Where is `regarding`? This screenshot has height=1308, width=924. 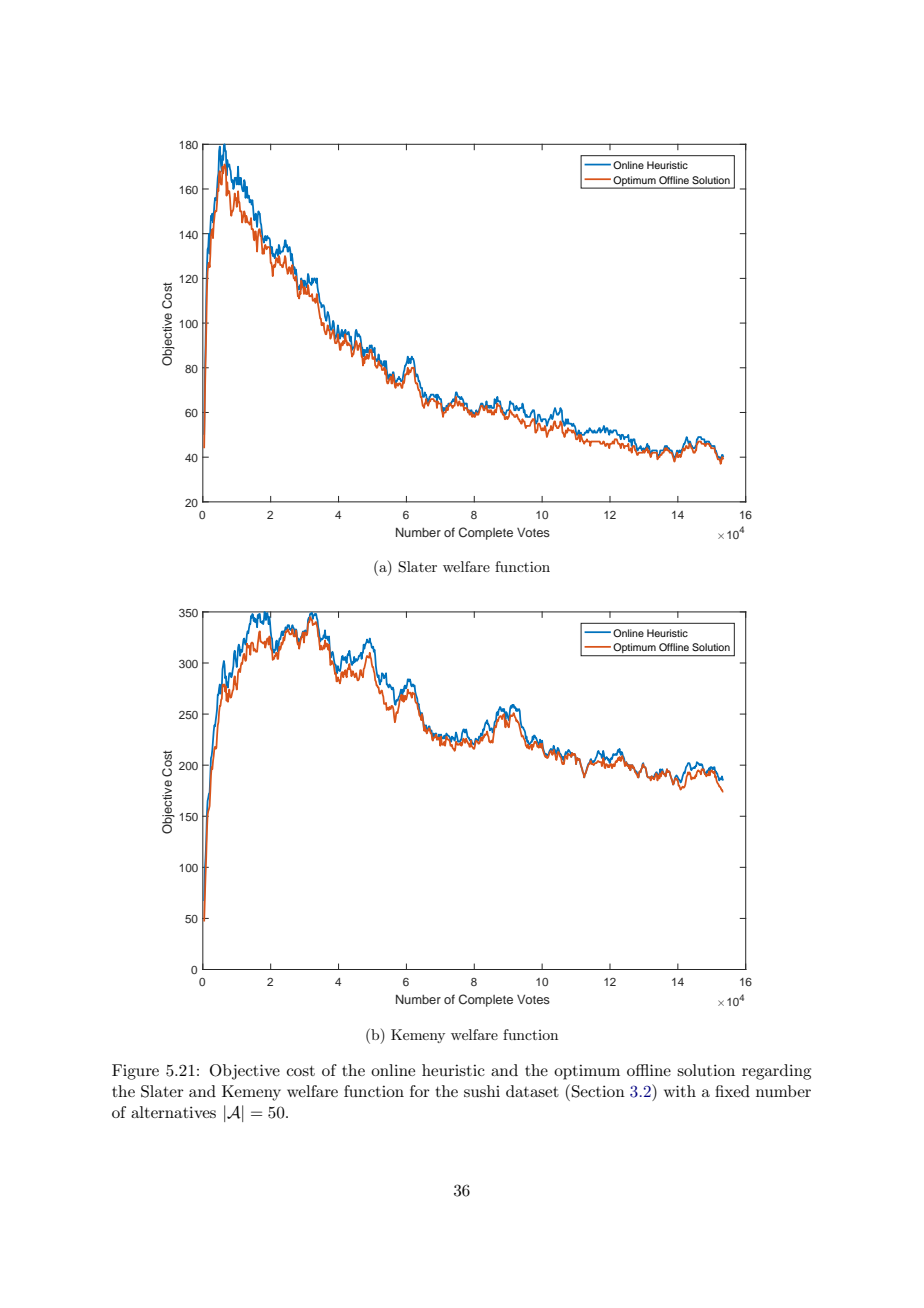
regarding is located at coordinates (776, 1072).
